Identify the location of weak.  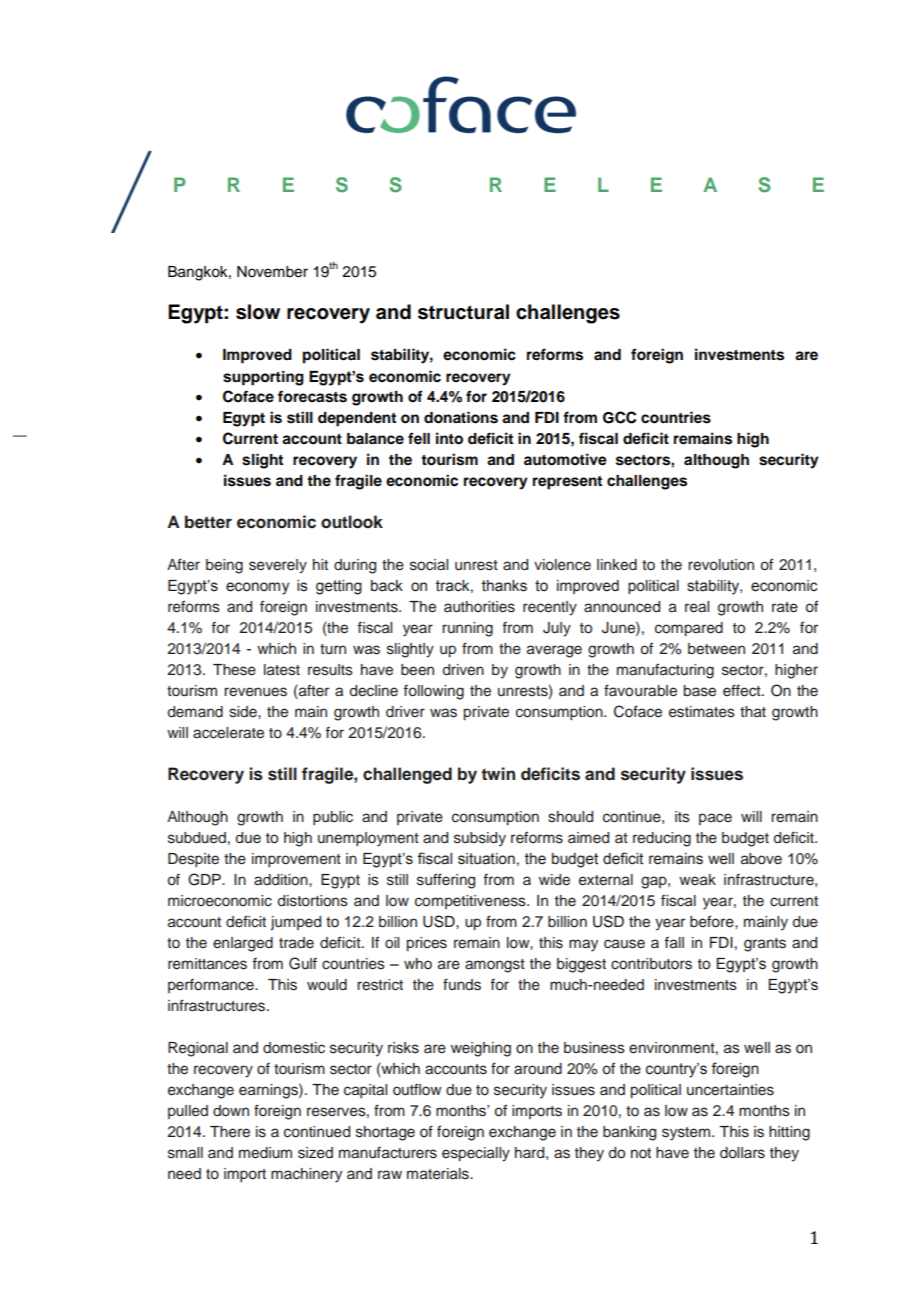
(697, 879).
